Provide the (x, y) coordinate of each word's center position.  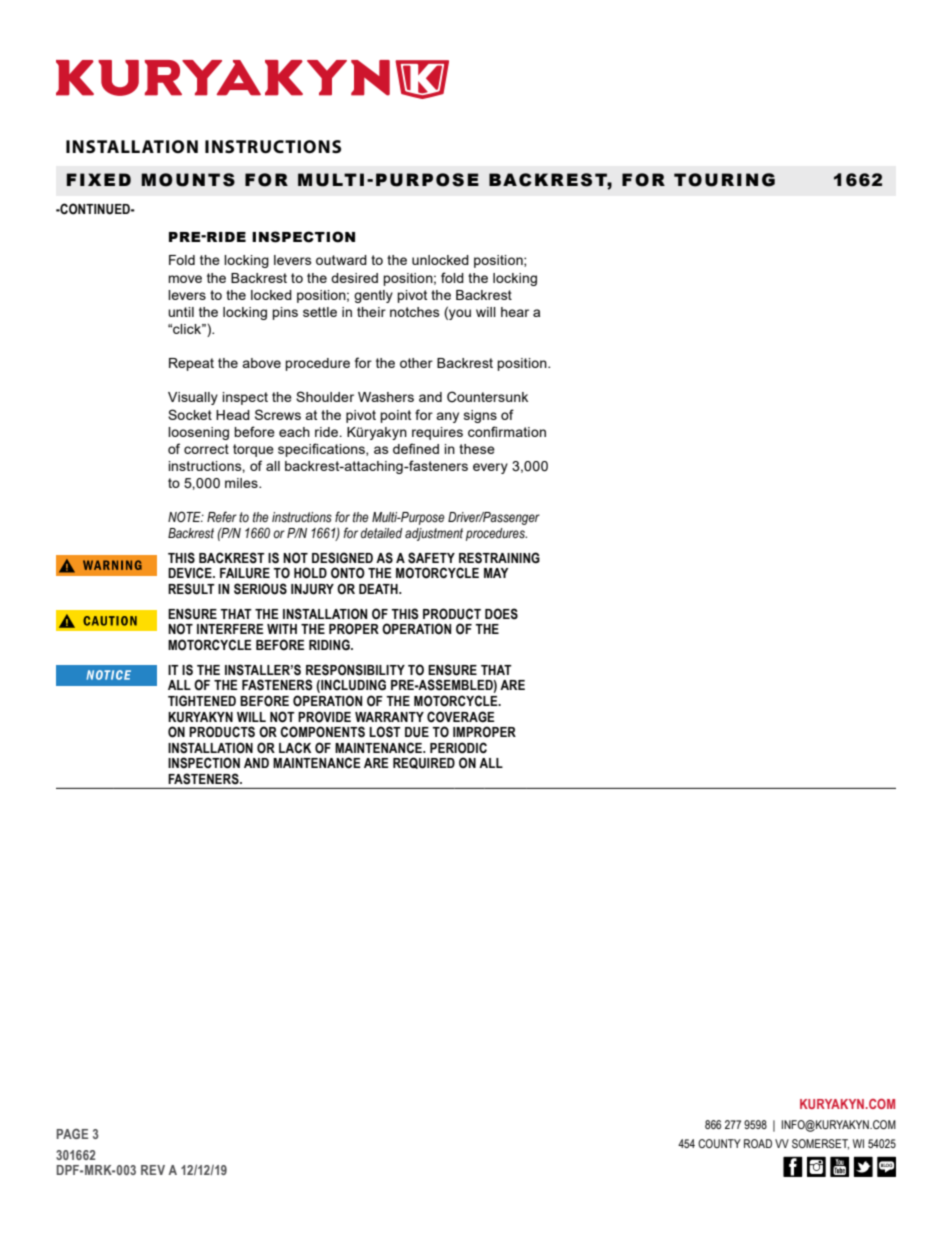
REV (153, 1170)
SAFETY (431, 558)
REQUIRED (424, 763)
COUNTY (719, 1143)
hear (515, 312)
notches (415, 312)
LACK (295, 748)
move (185, 279)
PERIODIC (458, 748)
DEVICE (191, 572)
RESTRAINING (499, 558)
